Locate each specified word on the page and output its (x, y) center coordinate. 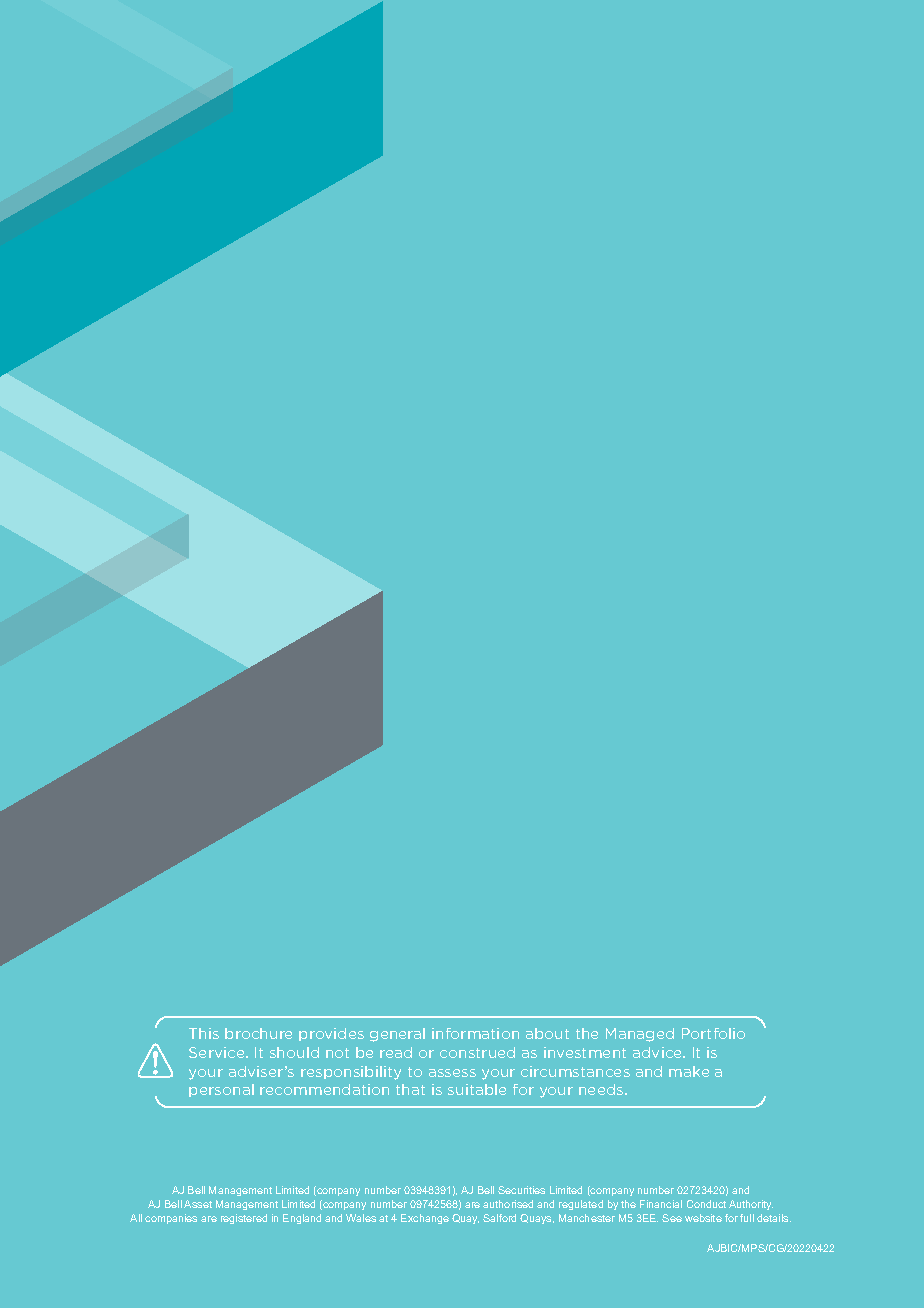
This (204, 1033)
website (703, 1218)
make (689, 1071)
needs (602, 1089)
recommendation (324, 1089)
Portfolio (713, 1033)
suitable (477, 1089)
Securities (521, 1190)
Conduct (706, 1204)
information (475, 1033)
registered (244, 1219)
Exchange (425, 1219)
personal (221, 1090)
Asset (198, 1204)
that (410, 1089)
